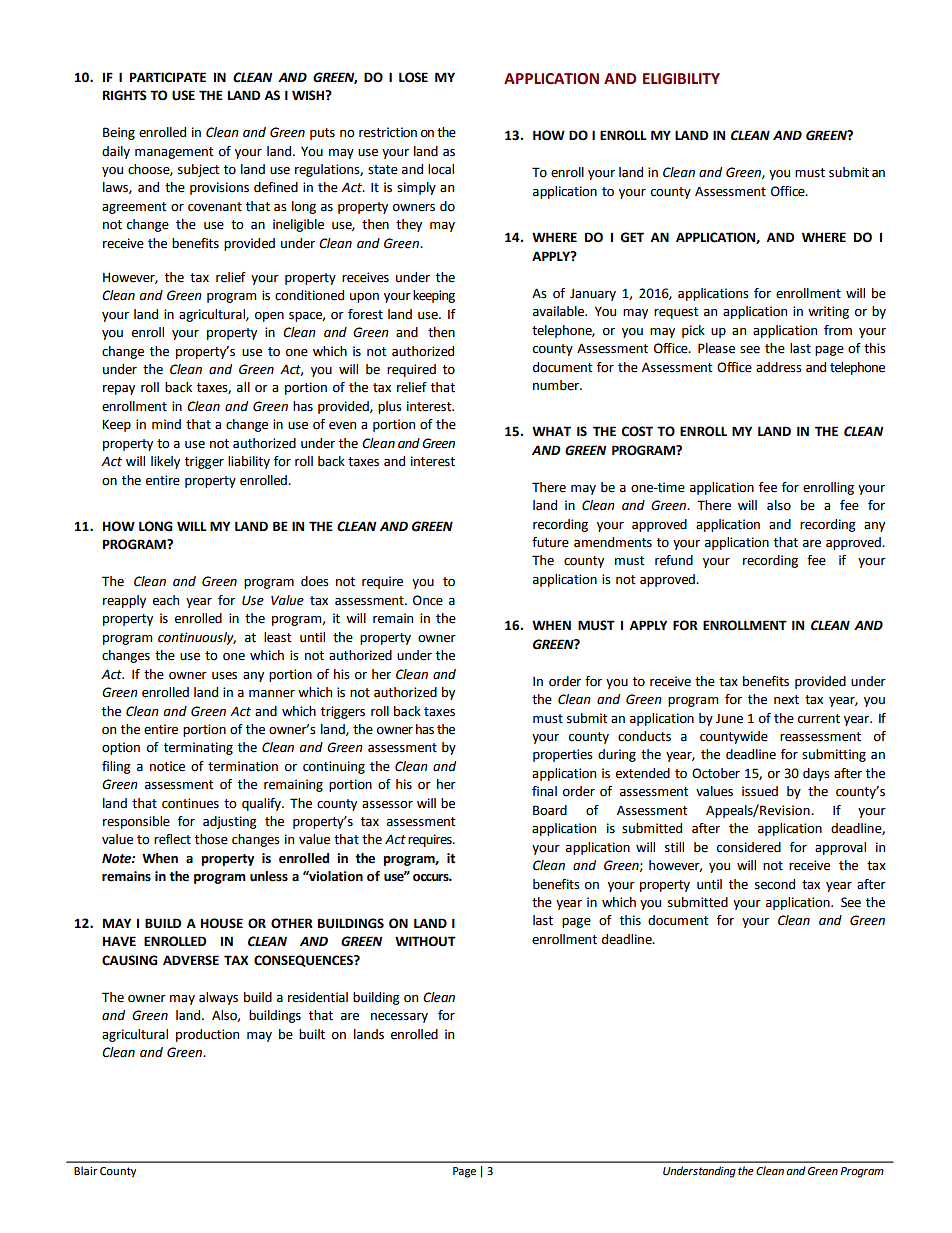 The image size is (952, 1233). I want to click on future, so click(550, 542).
